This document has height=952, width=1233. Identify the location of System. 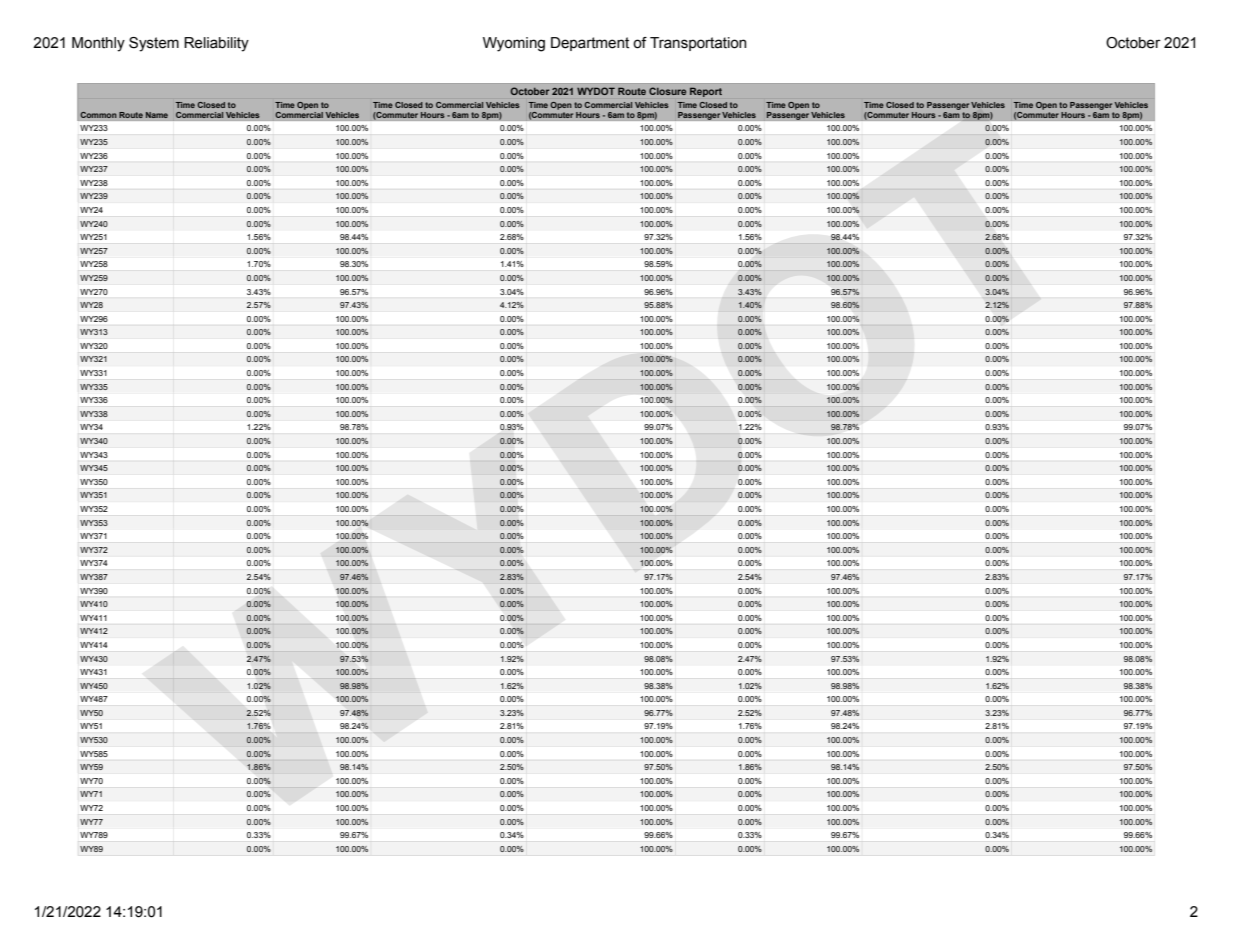
(154, 44).
